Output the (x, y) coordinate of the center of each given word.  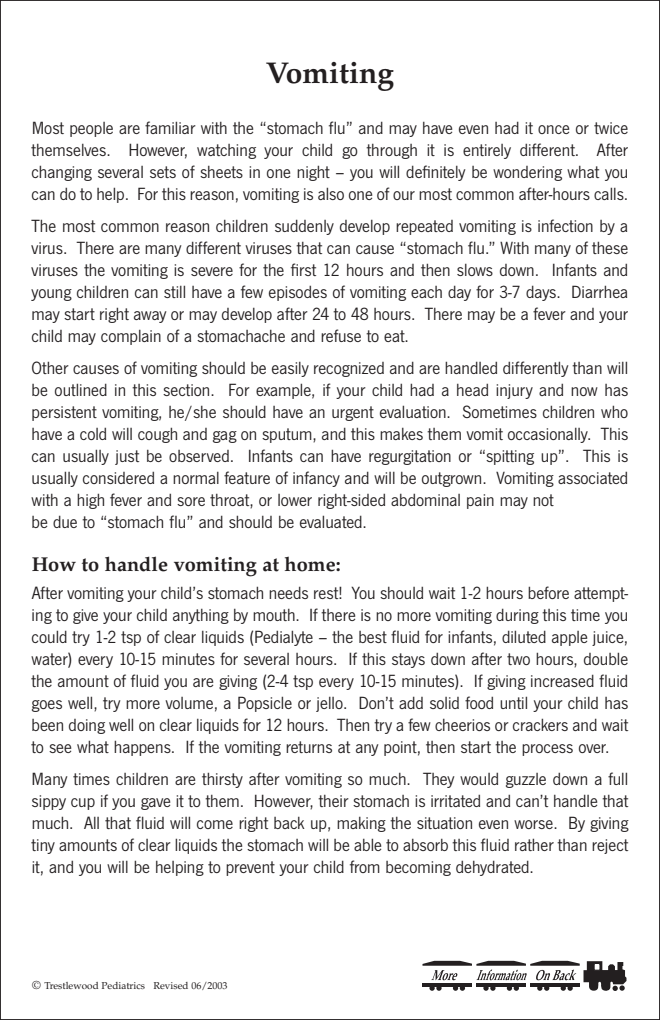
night (313, 173)
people (91, 129)
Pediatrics (123, 985)
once (553, 129)
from (365, 866)
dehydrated (493, 868)
